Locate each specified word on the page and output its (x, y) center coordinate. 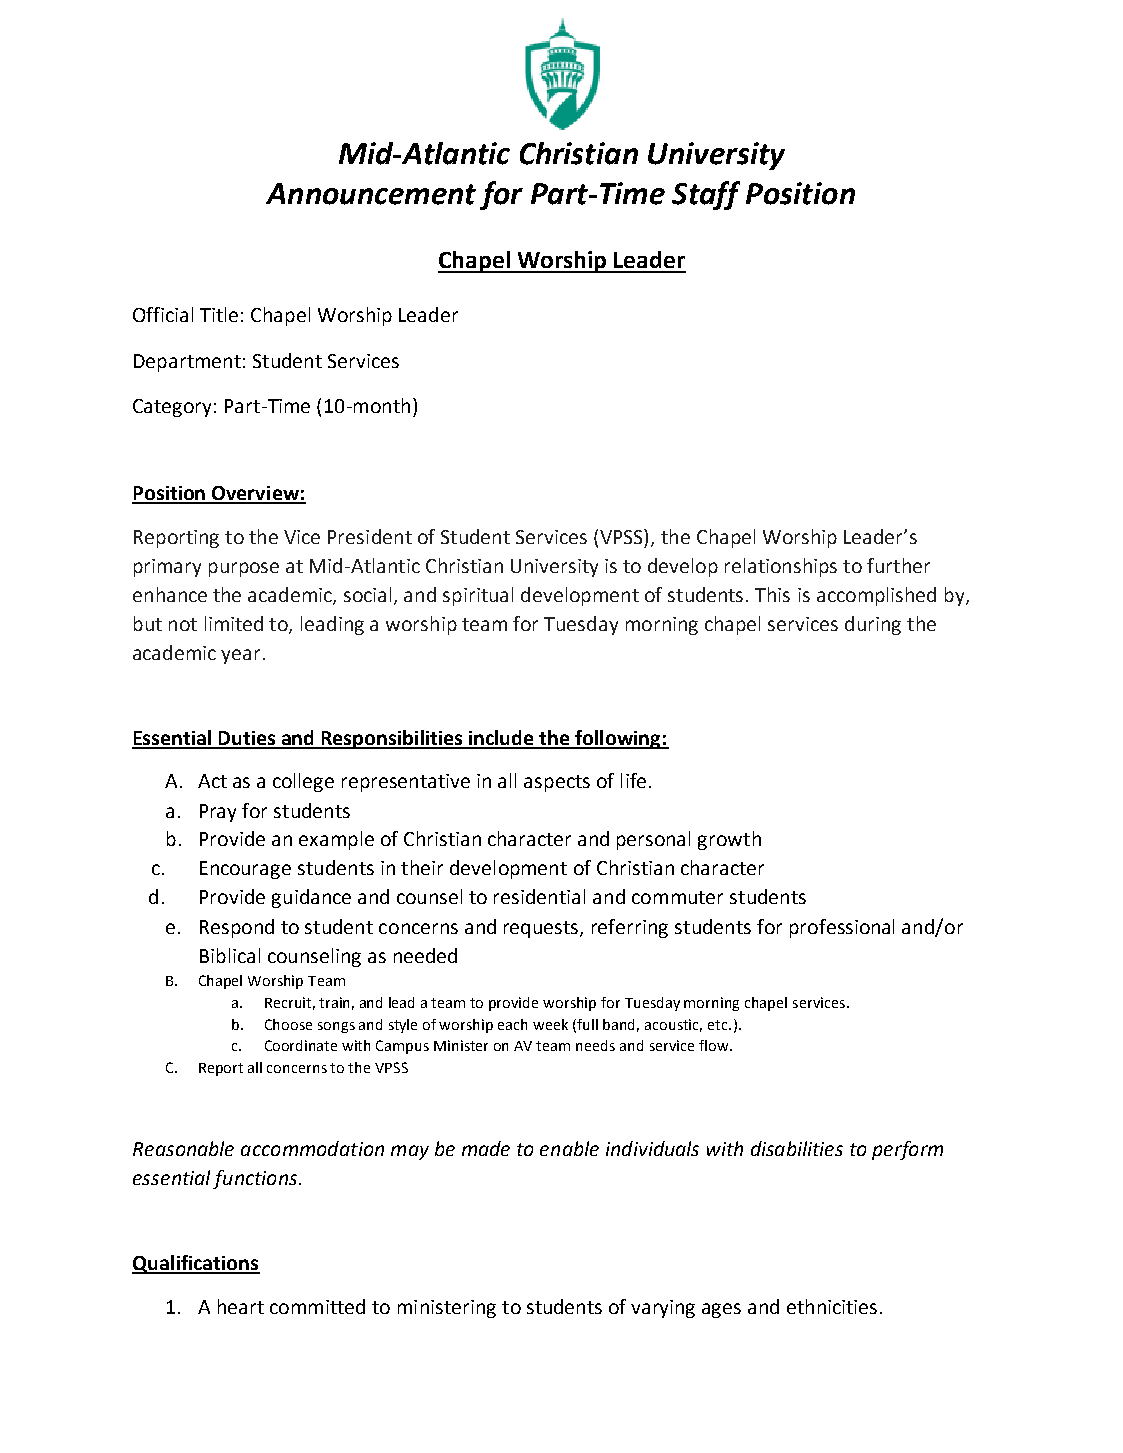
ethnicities (832, 1306)
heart (241, 1306)
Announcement (371, 194)
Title (219, 314)
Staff (706, 195)
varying (663, 1309)
